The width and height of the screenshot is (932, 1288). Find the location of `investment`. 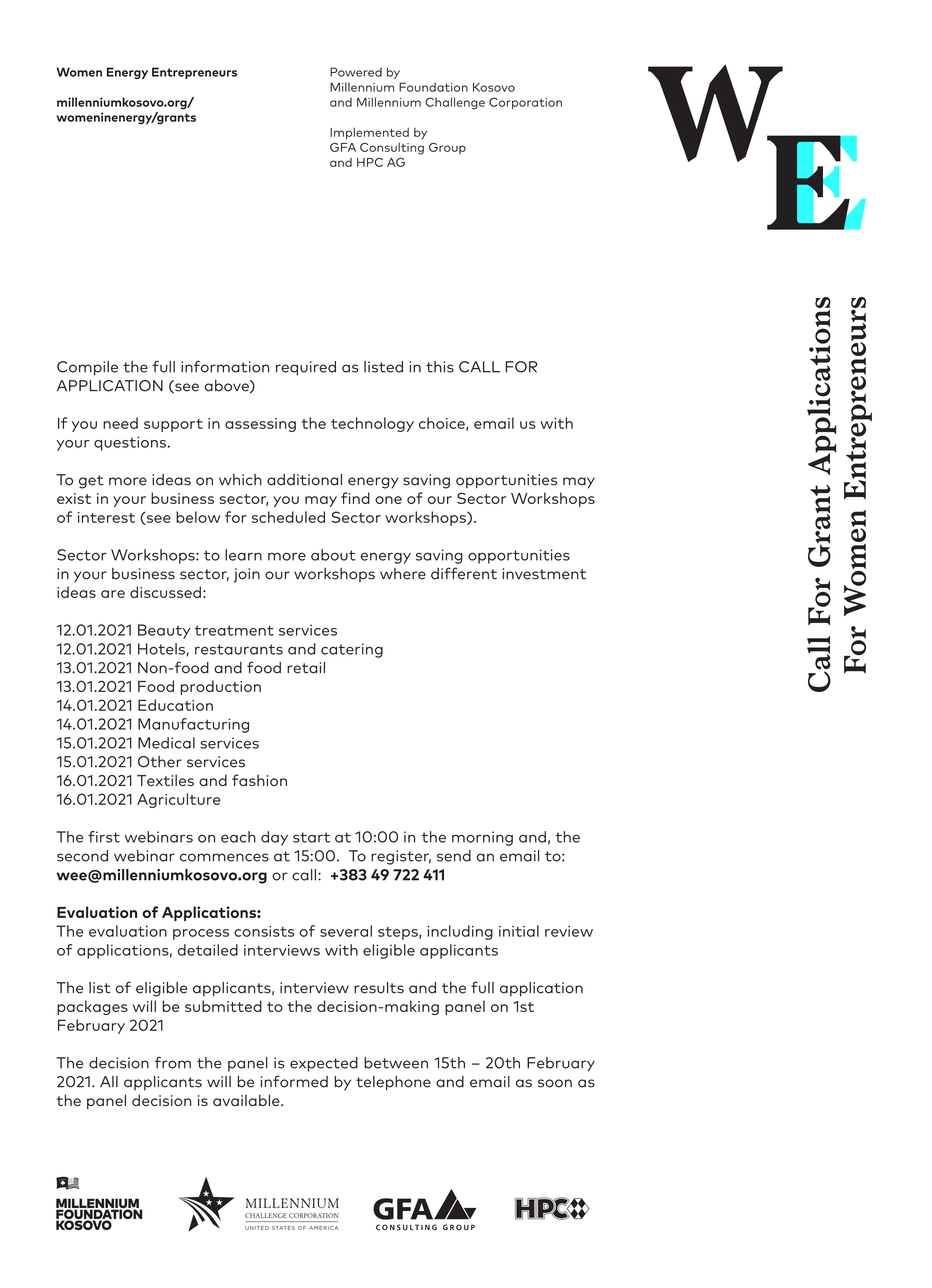

investment is located at coordinates (544, 574).
